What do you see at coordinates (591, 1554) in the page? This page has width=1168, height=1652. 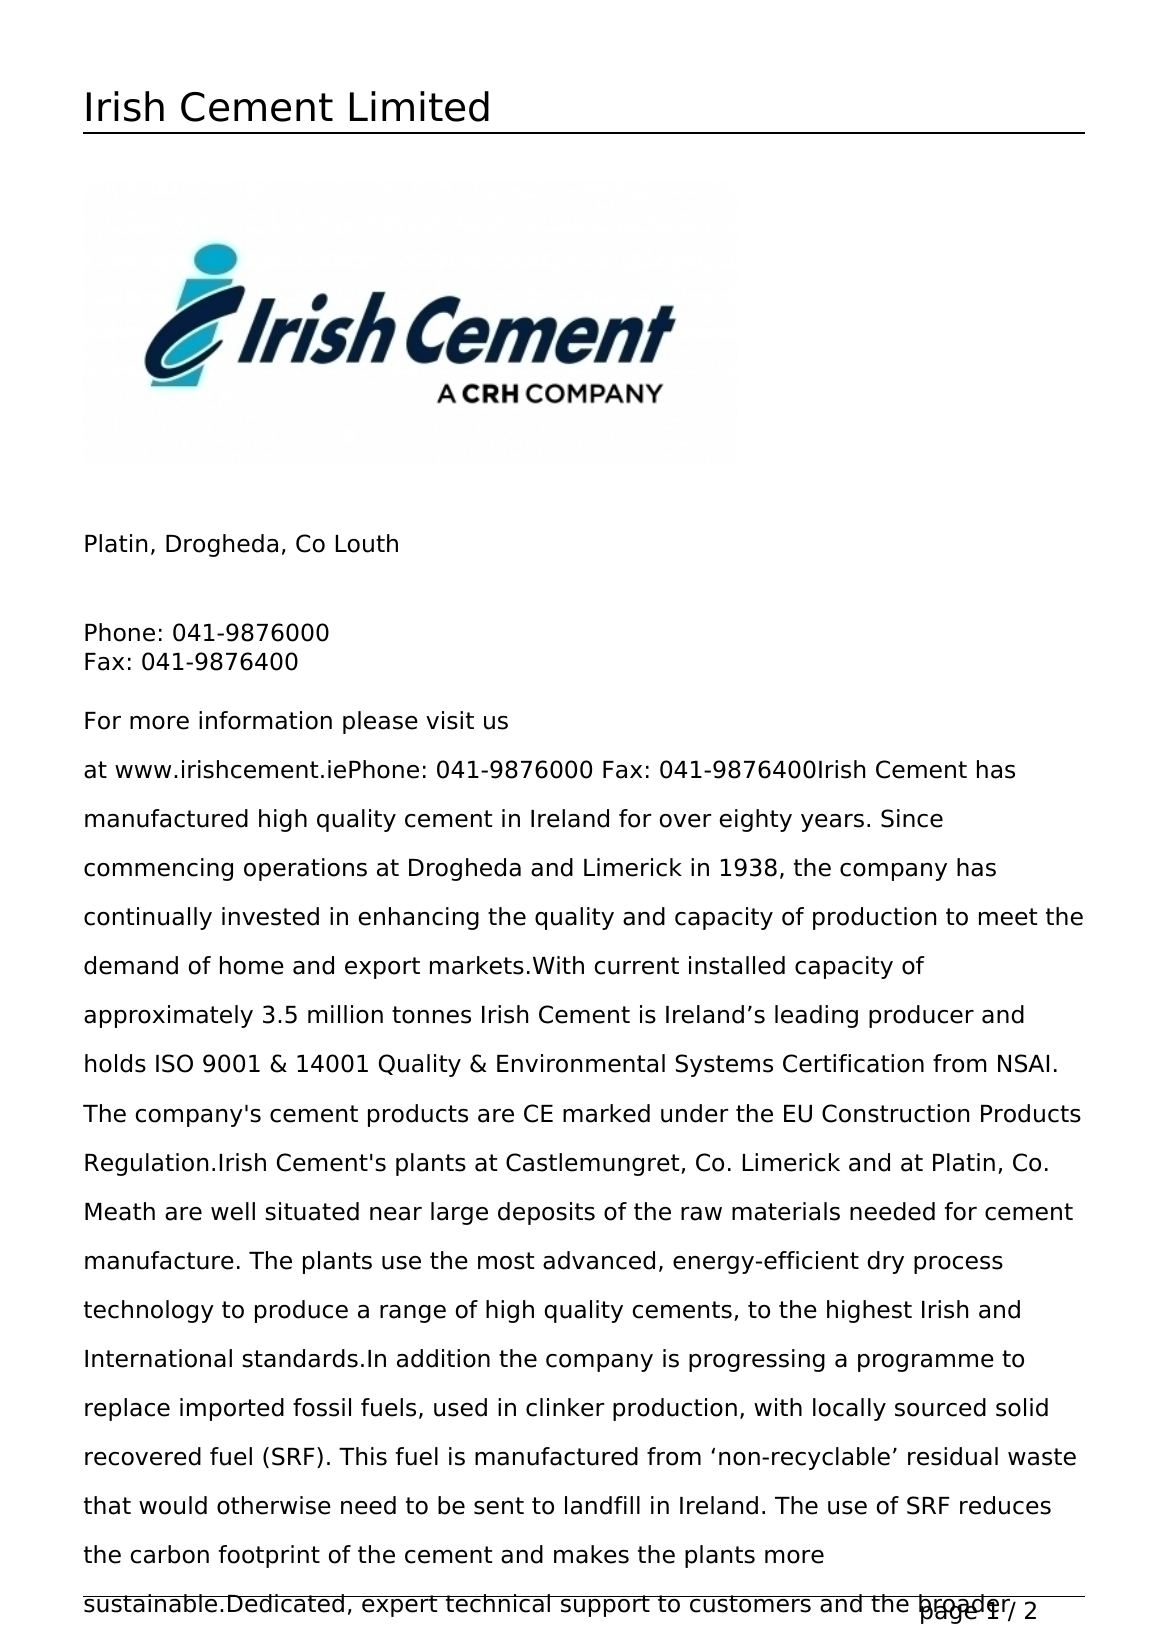 I see `makes` at bounding box center [591, 1554].
